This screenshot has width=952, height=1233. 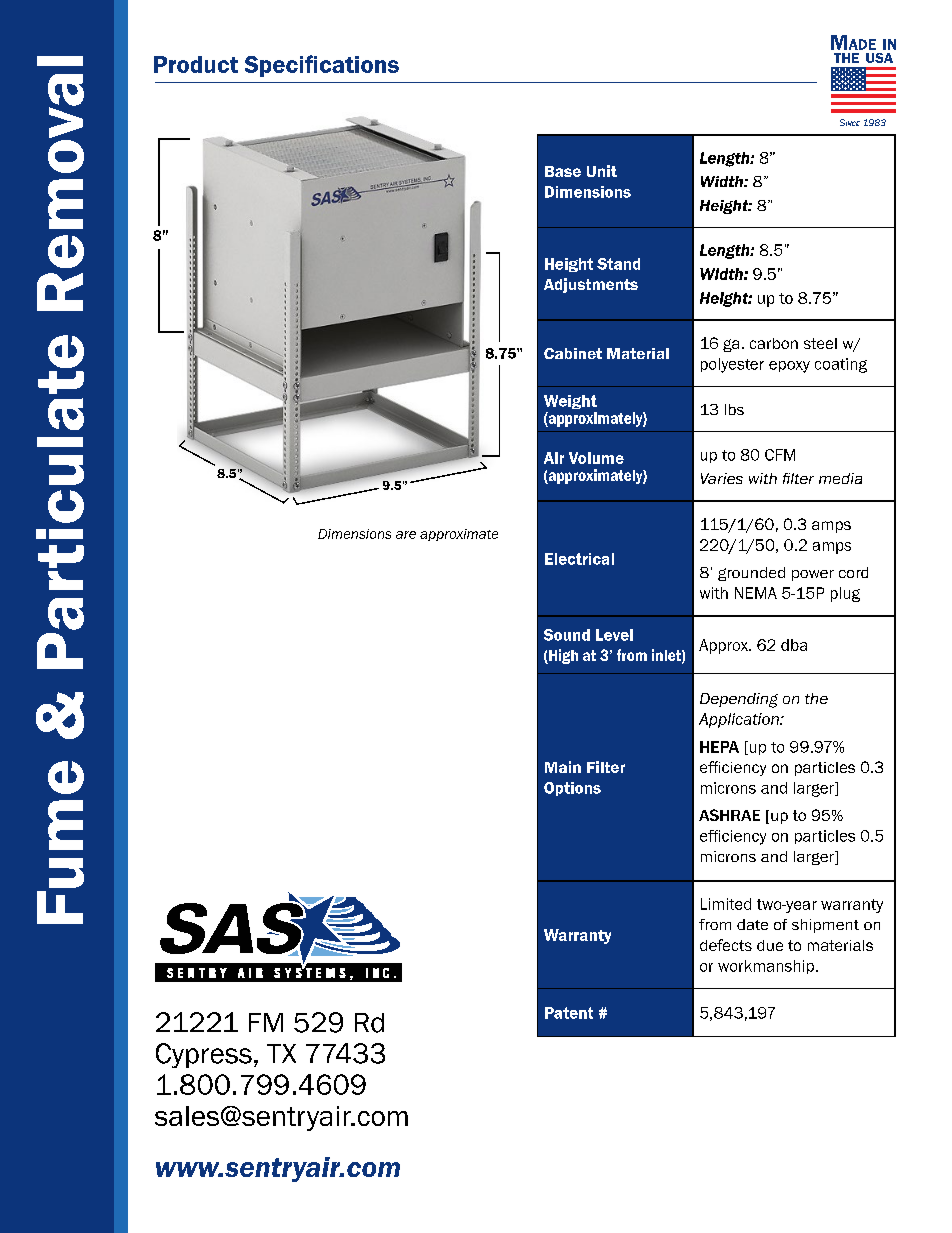 I want to click on power, so click(x=813, y=575).
